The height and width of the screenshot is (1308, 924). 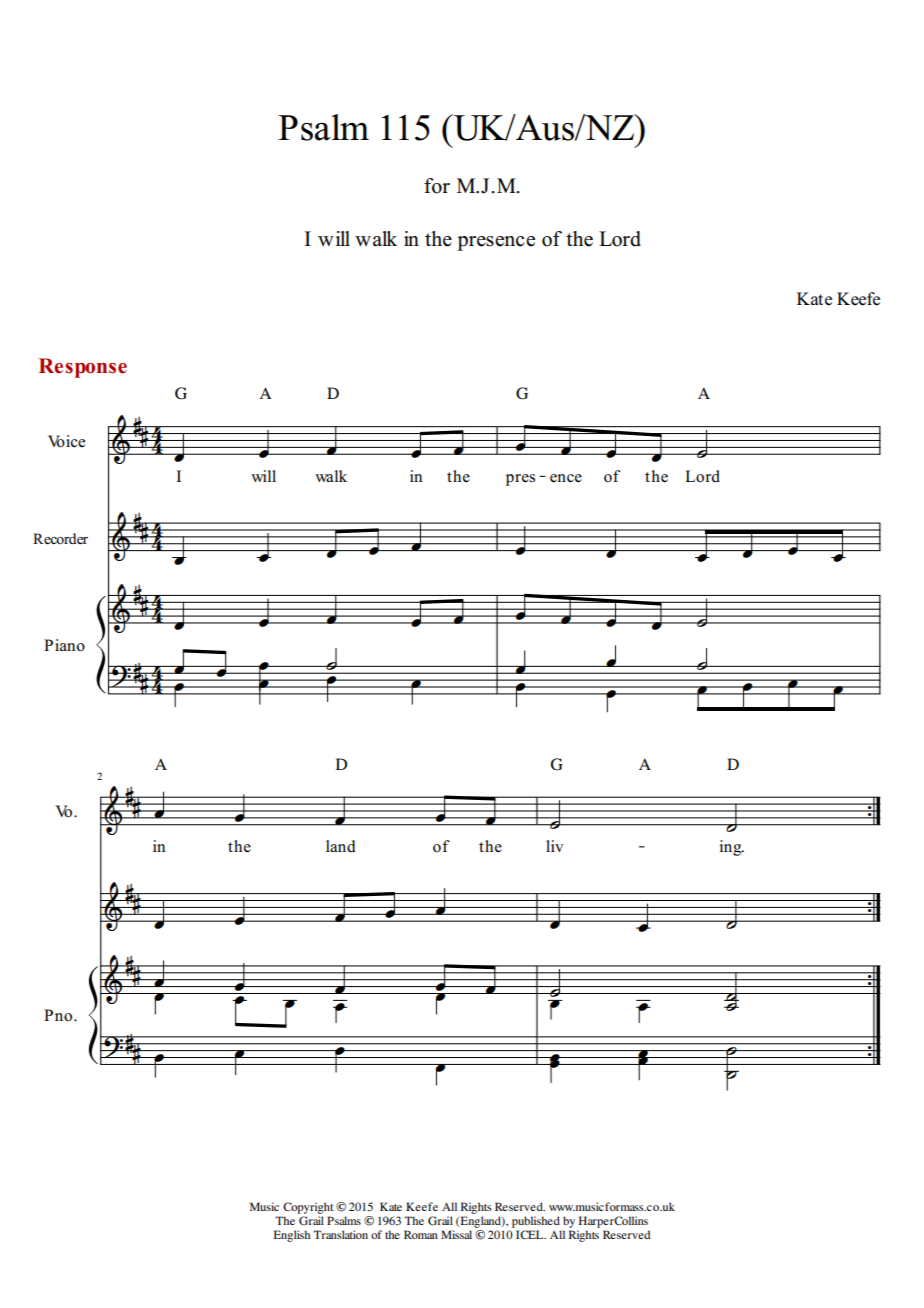 What do you see at coordinates (554, 846) in the screenshot?
I see `liv` at bounding box center [554, 846].
